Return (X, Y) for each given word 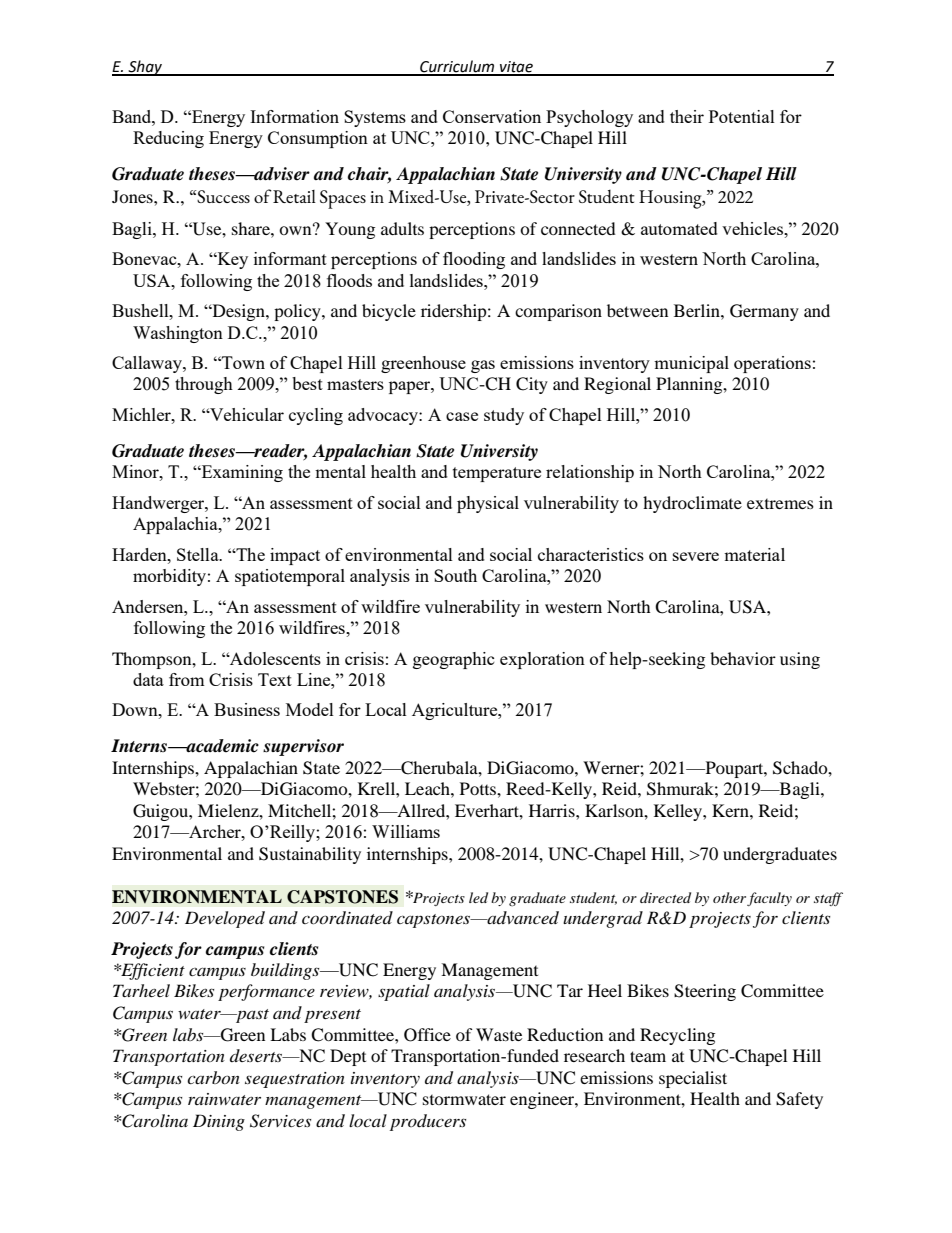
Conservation (492, 116)
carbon (213, 1077)
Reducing (168, 139)
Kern (731, 810)
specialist (693, 1079)
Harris (553, 810)
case (462, 416)
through (204, 385)
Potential (742, 116)
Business (247, 709)
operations (772, 364)
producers (428, 1122)
